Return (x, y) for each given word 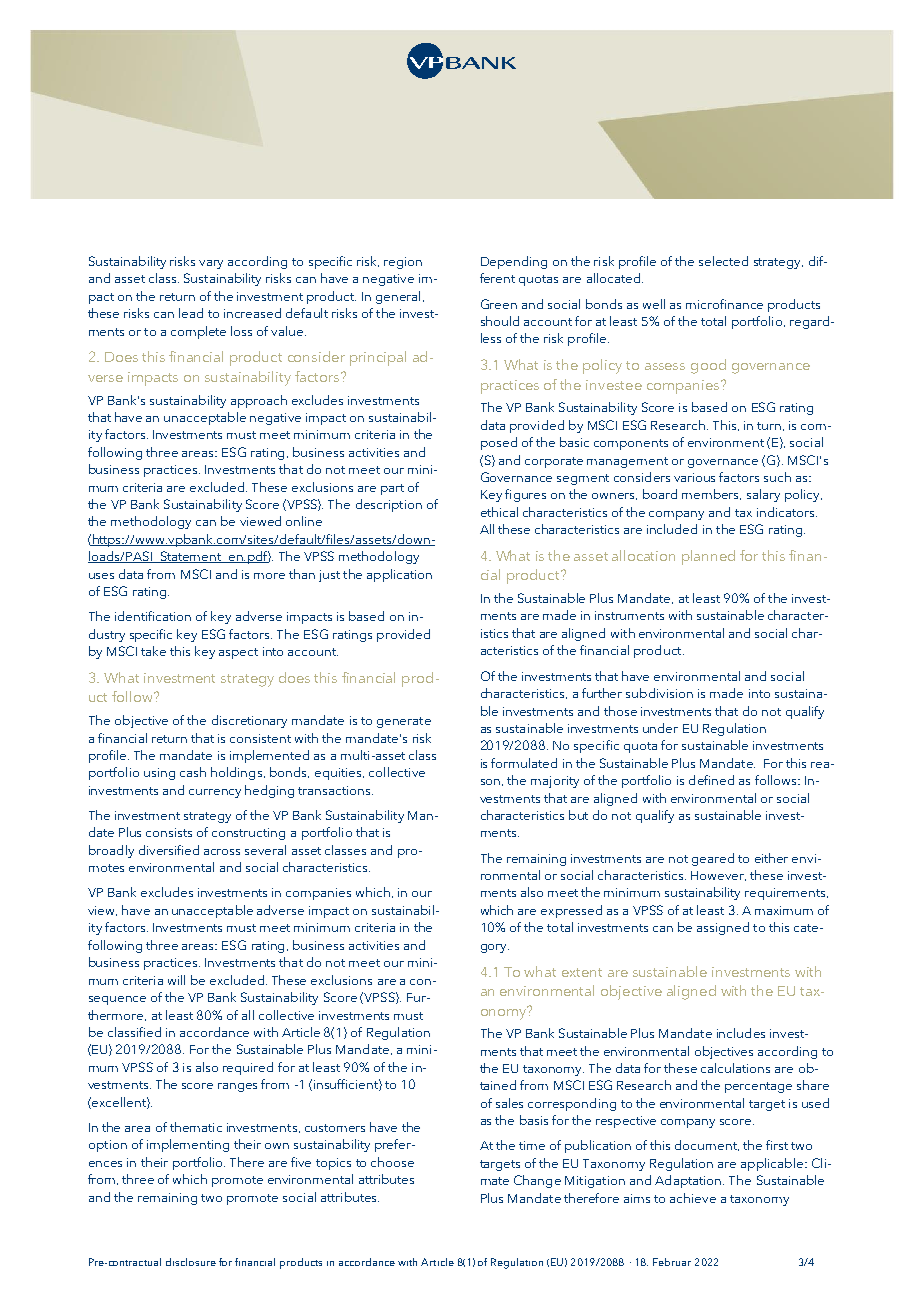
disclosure (191, 1262)
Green (499, 304)
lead (191, 313)
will (176, 980)
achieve (693, 1198)
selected (723, 261)
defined (711, 780)
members (711, 494)
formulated (524, 763)
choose (392, 1162)
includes (741, 1033)
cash (193, 772)
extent (582, 972)
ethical (499, 512)
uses (101, 576)
